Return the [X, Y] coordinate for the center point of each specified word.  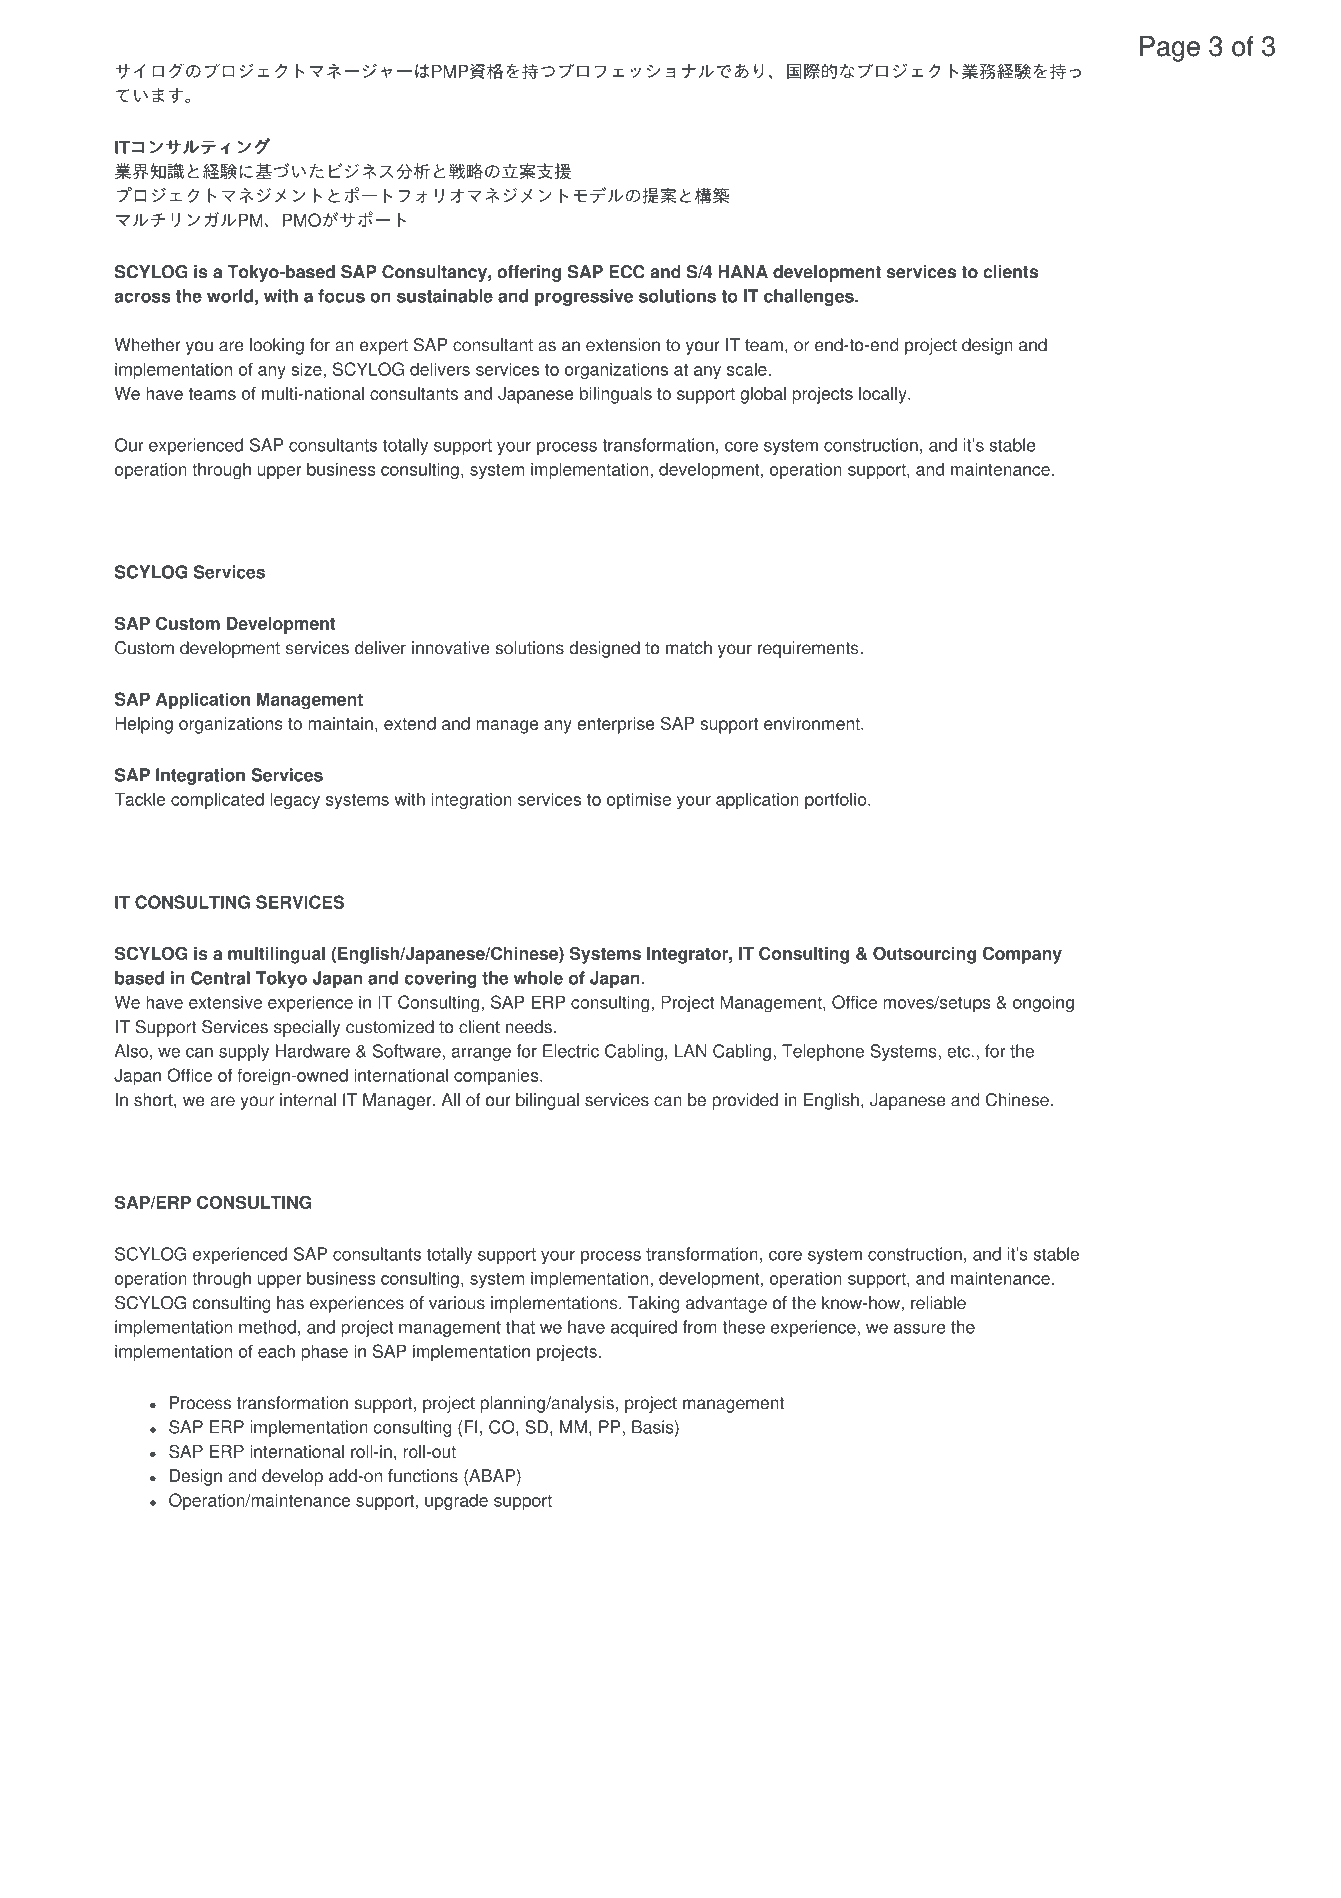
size [306, 369]
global [763, 395]
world [230, 296]
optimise [639, 801]
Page [1170, 49]
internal [308, 1100]
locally [884, 395]
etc [958, 1051]
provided [745, 1101]
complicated [217, 801]
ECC [627, 272]
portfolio [837, 801]
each [276, 1351]
